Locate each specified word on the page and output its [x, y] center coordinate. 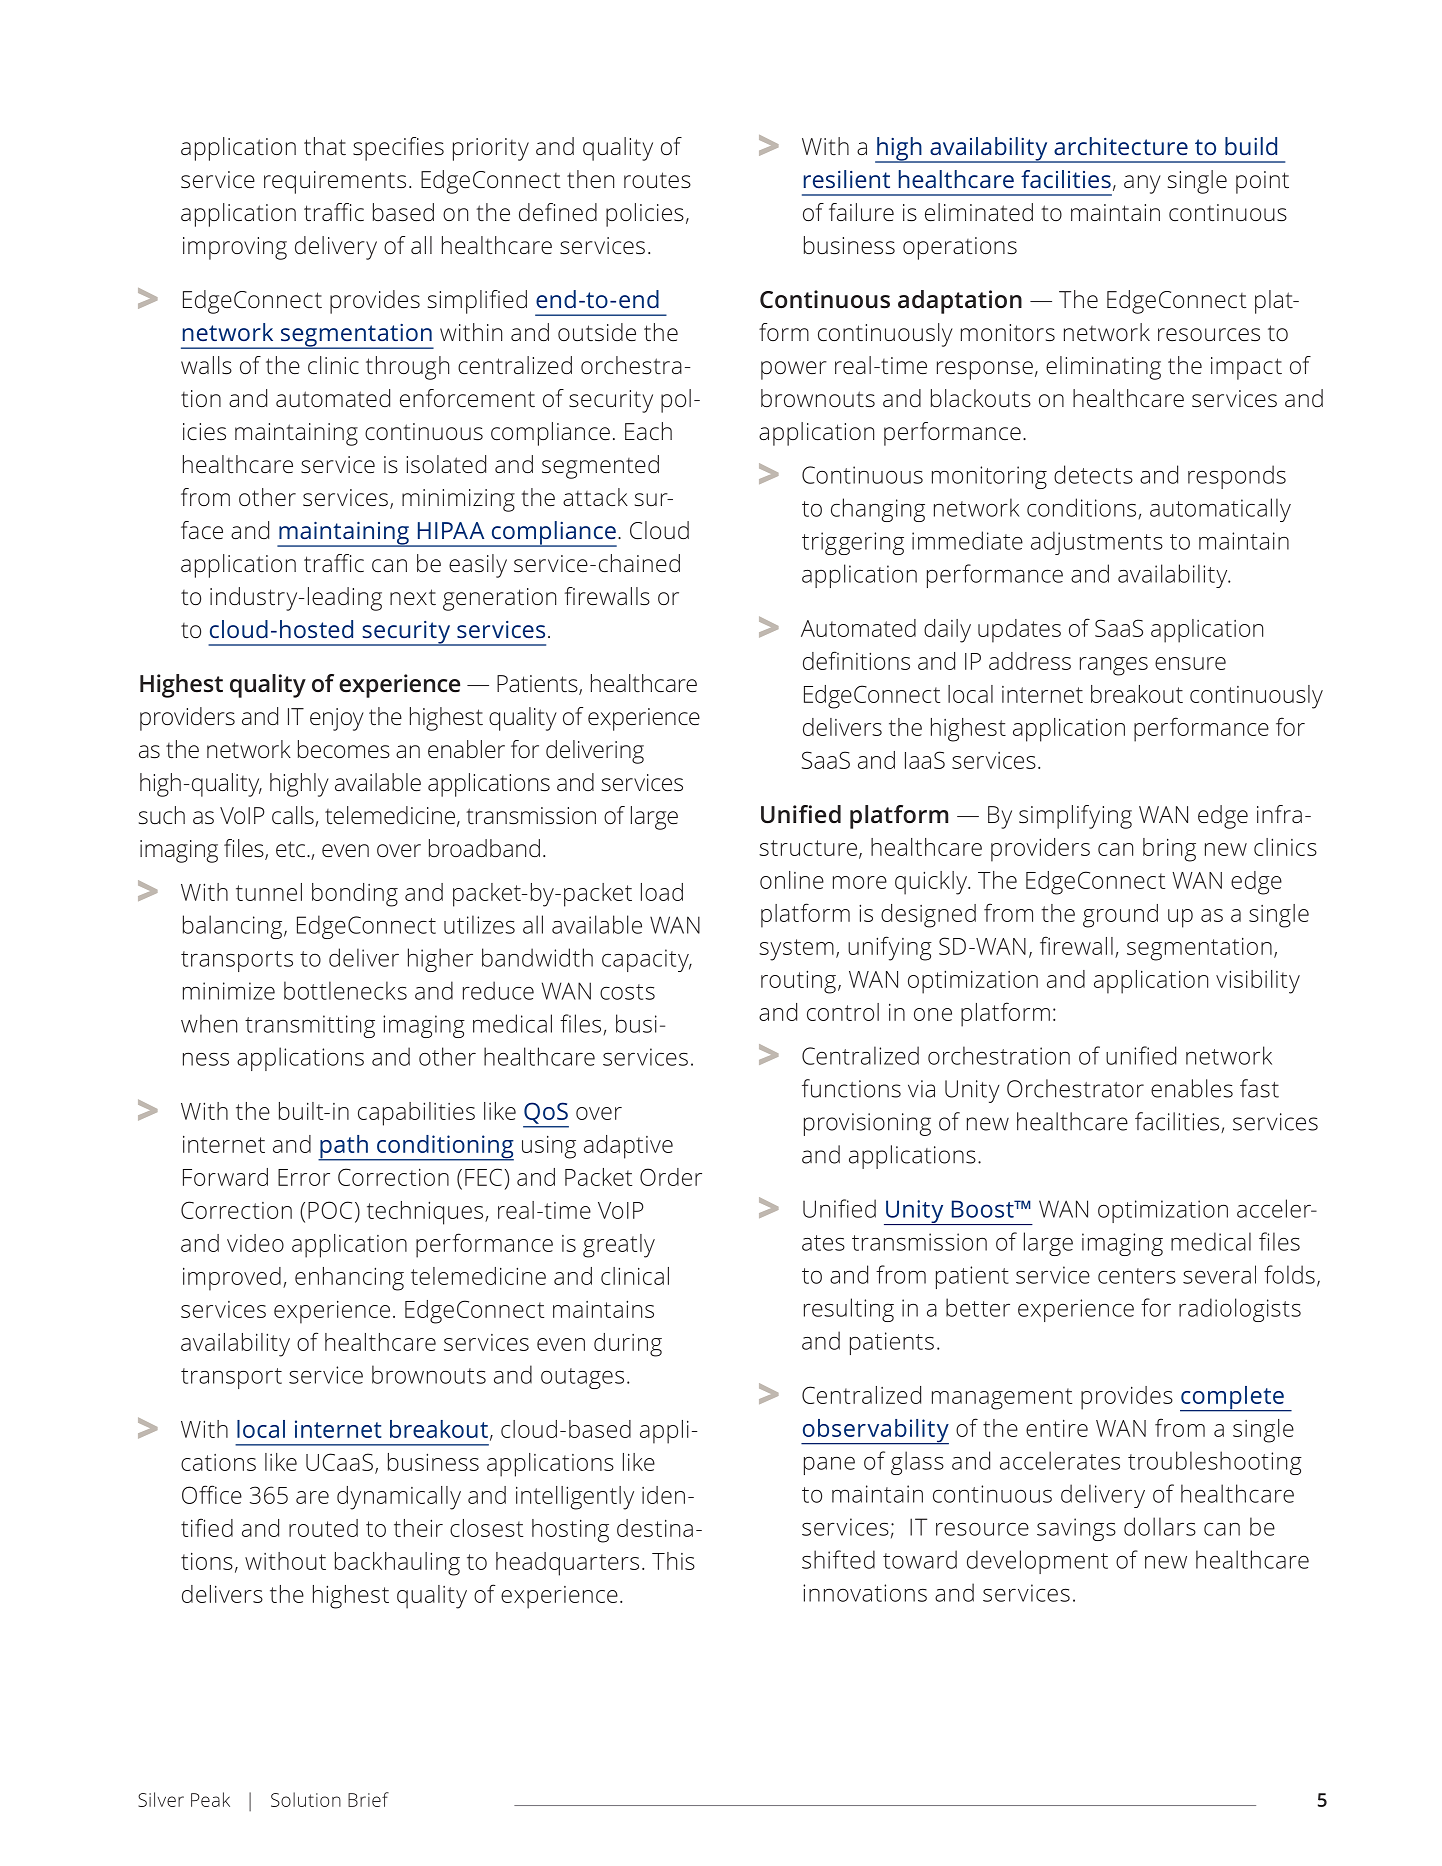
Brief [368, 1799]
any [1142, 184]
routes [657, 180]
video [255, 1243]
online [792, 880]
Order [671, 1177]
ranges [1114, 666]
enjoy [337, 719]
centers [1137, 1276]
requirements [335, 182]
